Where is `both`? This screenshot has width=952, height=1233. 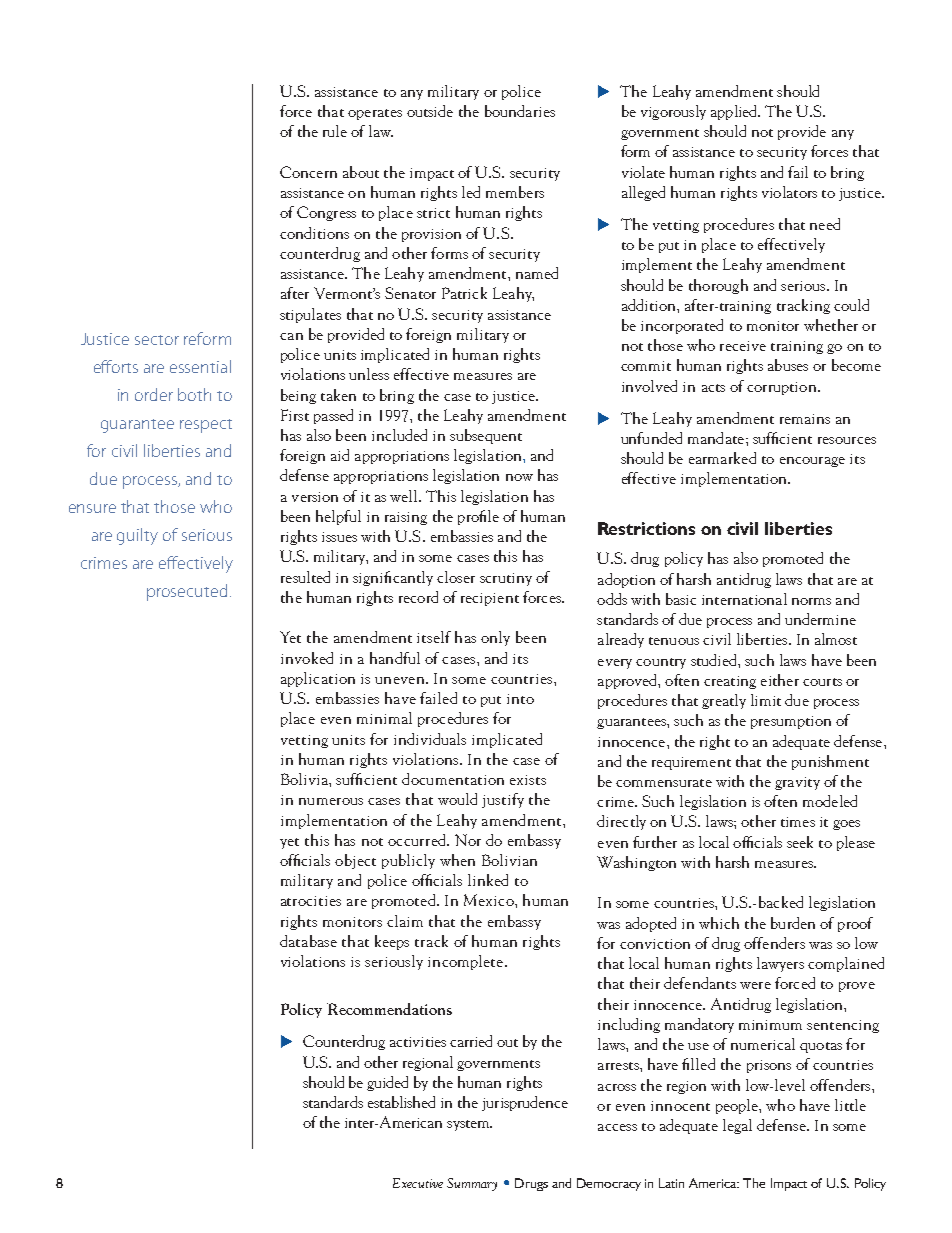 both is located at coordinates (194, 394).
